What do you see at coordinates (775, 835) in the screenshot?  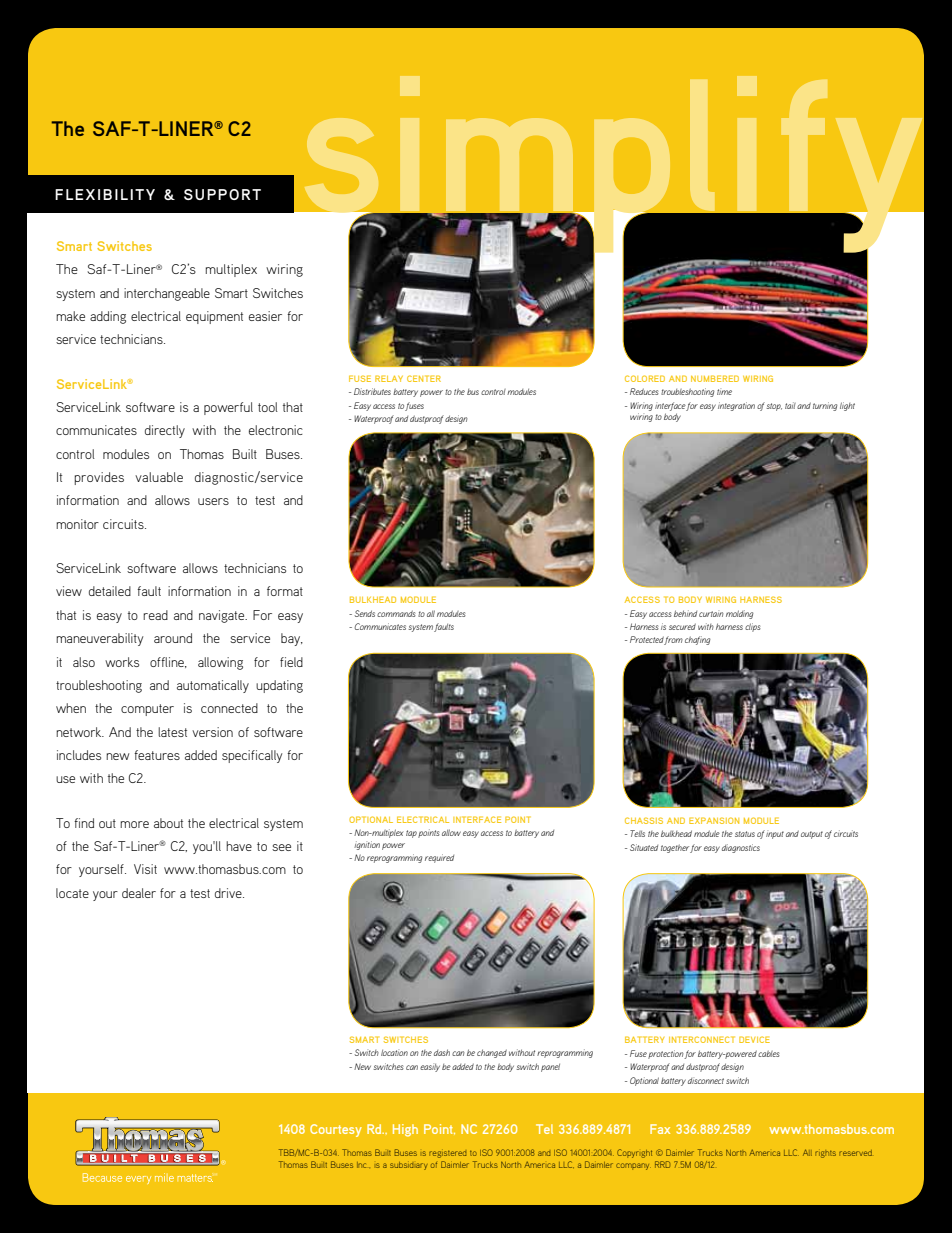 I see `input` at bounding box center [775, 835].
